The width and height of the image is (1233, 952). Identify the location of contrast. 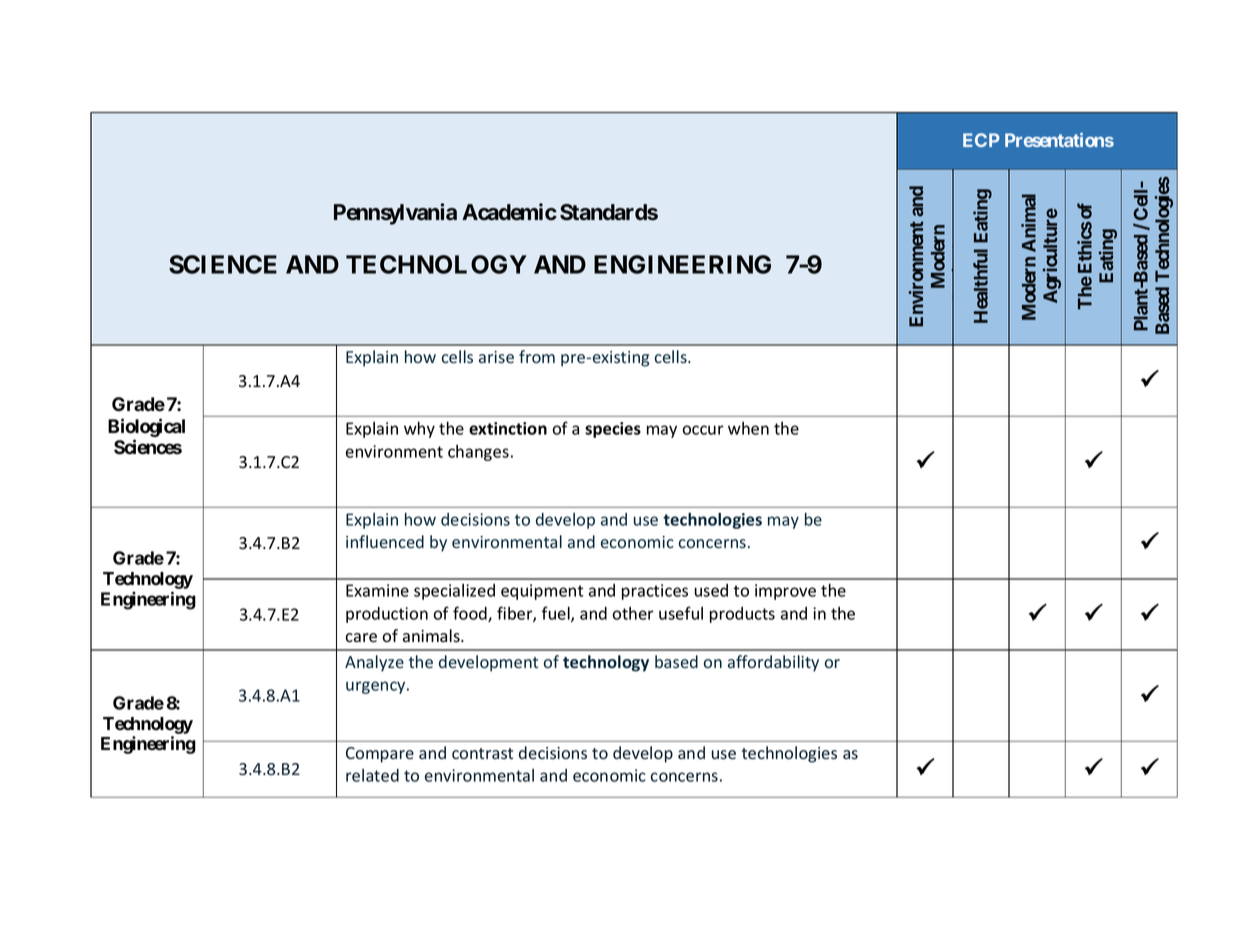
(482, 753).
